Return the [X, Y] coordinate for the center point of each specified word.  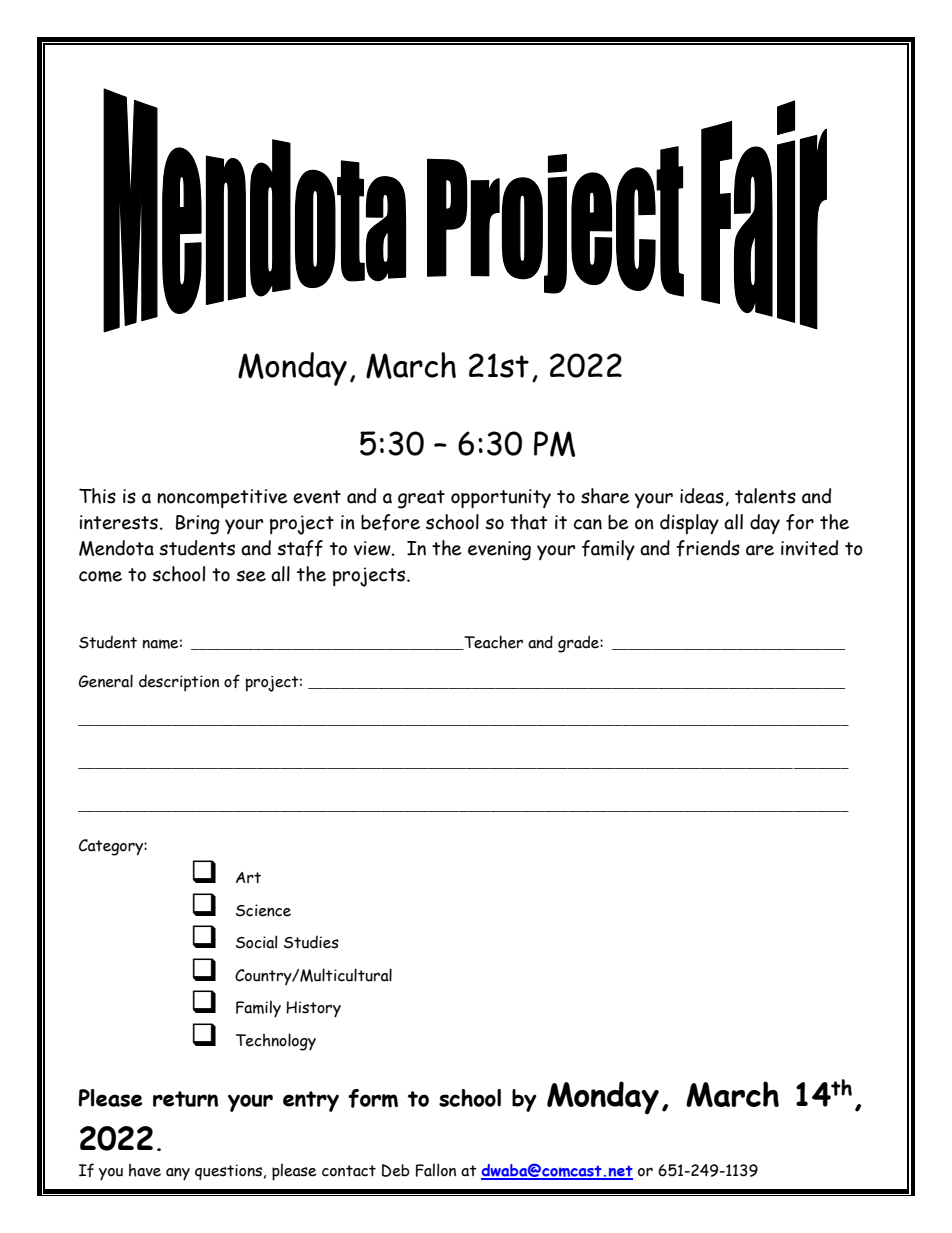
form [373, 1098]
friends [708, 548]
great [421, 499]
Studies [311, 942]
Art [248, 877]
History [313, 1009]
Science [263, 910]
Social [256, 942]
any [178, 1174]
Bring [198, 525]
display [689, 524]
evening [499, 551]
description [179, 683]
